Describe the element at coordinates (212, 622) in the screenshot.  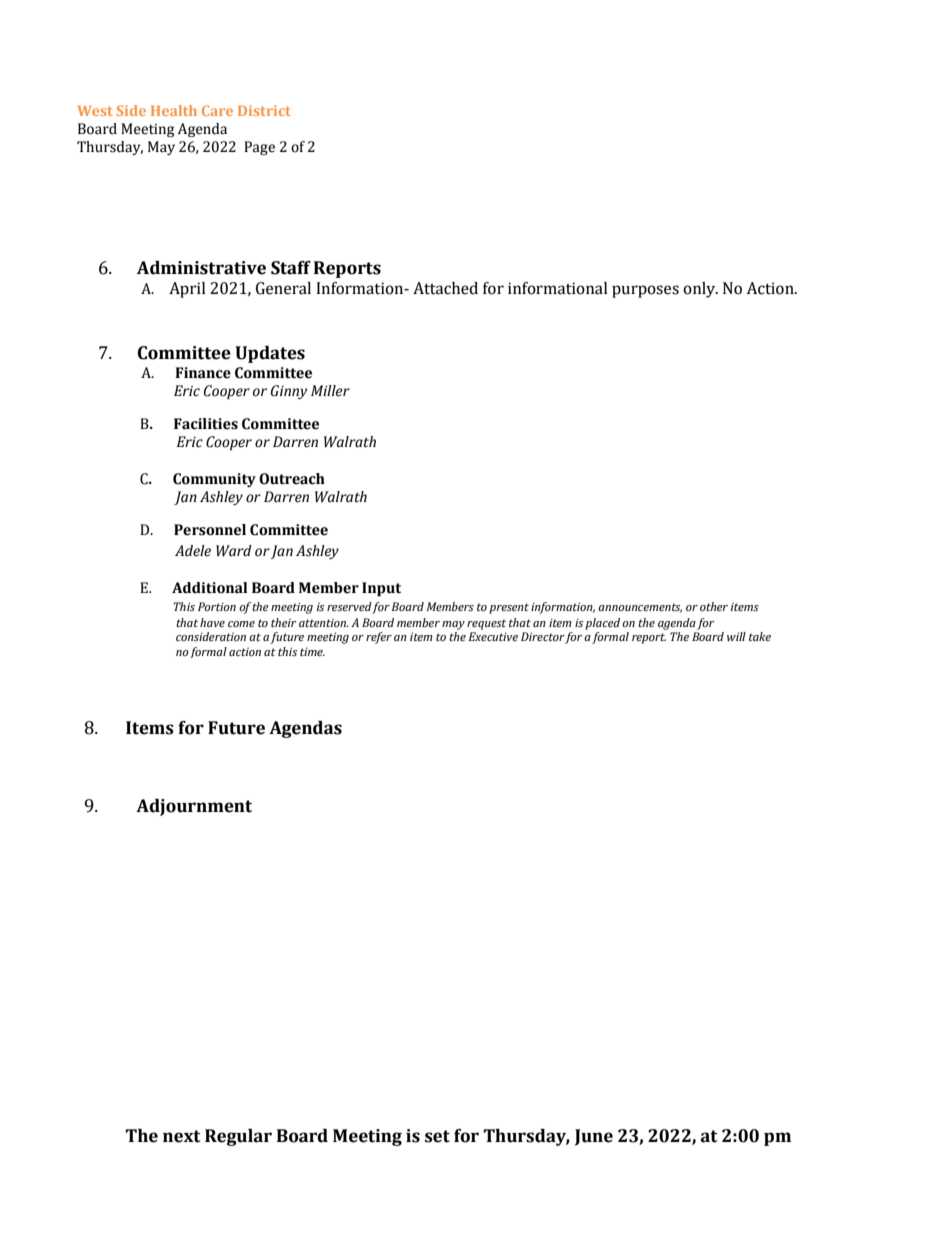
I see `have` at that location.
